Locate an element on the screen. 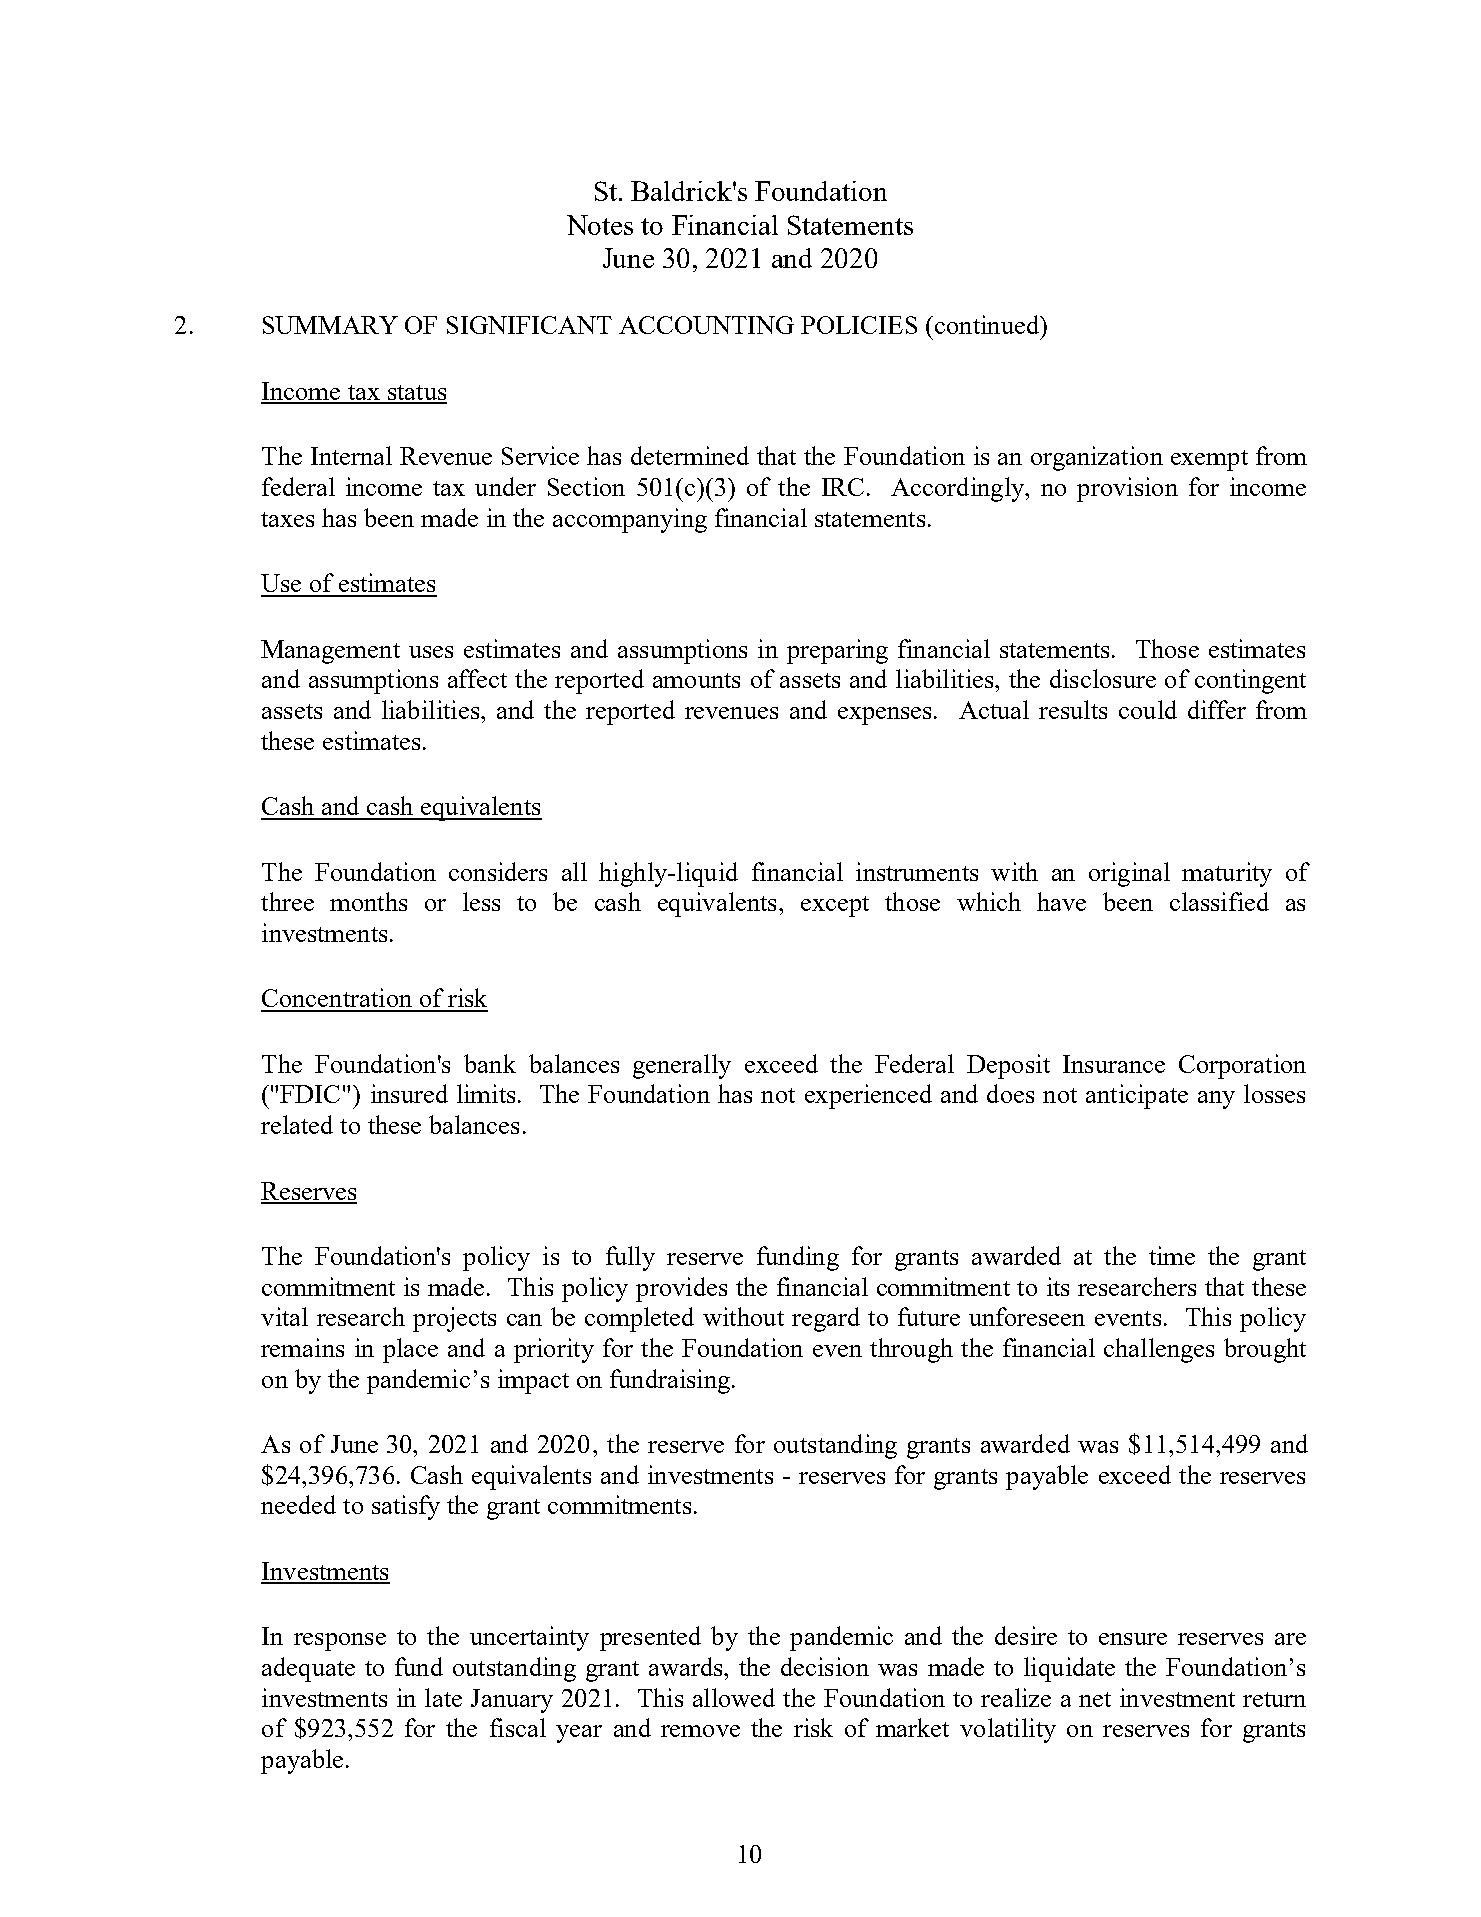  response is located at coordinates (340, 1642).
